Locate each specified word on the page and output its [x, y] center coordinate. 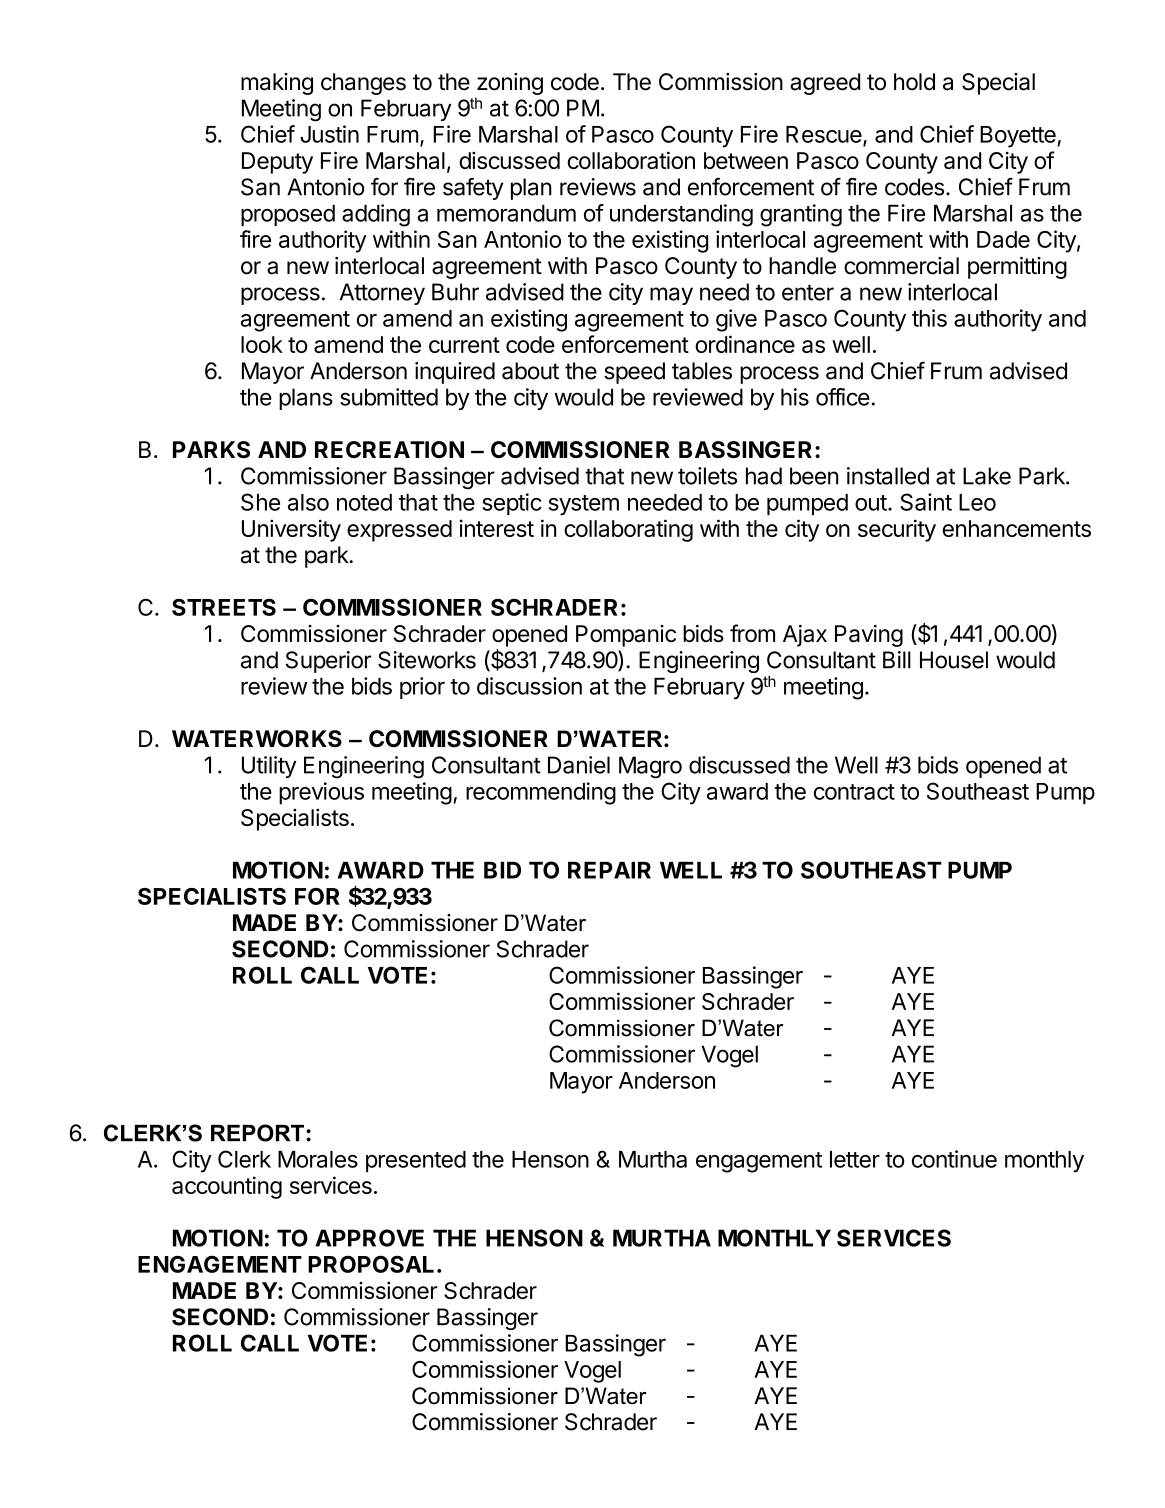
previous [321, 793]
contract [854, 792]
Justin [329, 134]
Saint [926, 502]
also [308, 502]
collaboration [631, 160]
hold [914, 82]
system [584, 505]
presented [416, 1161]
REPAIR [609, 870]
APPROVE [369, 1238]
